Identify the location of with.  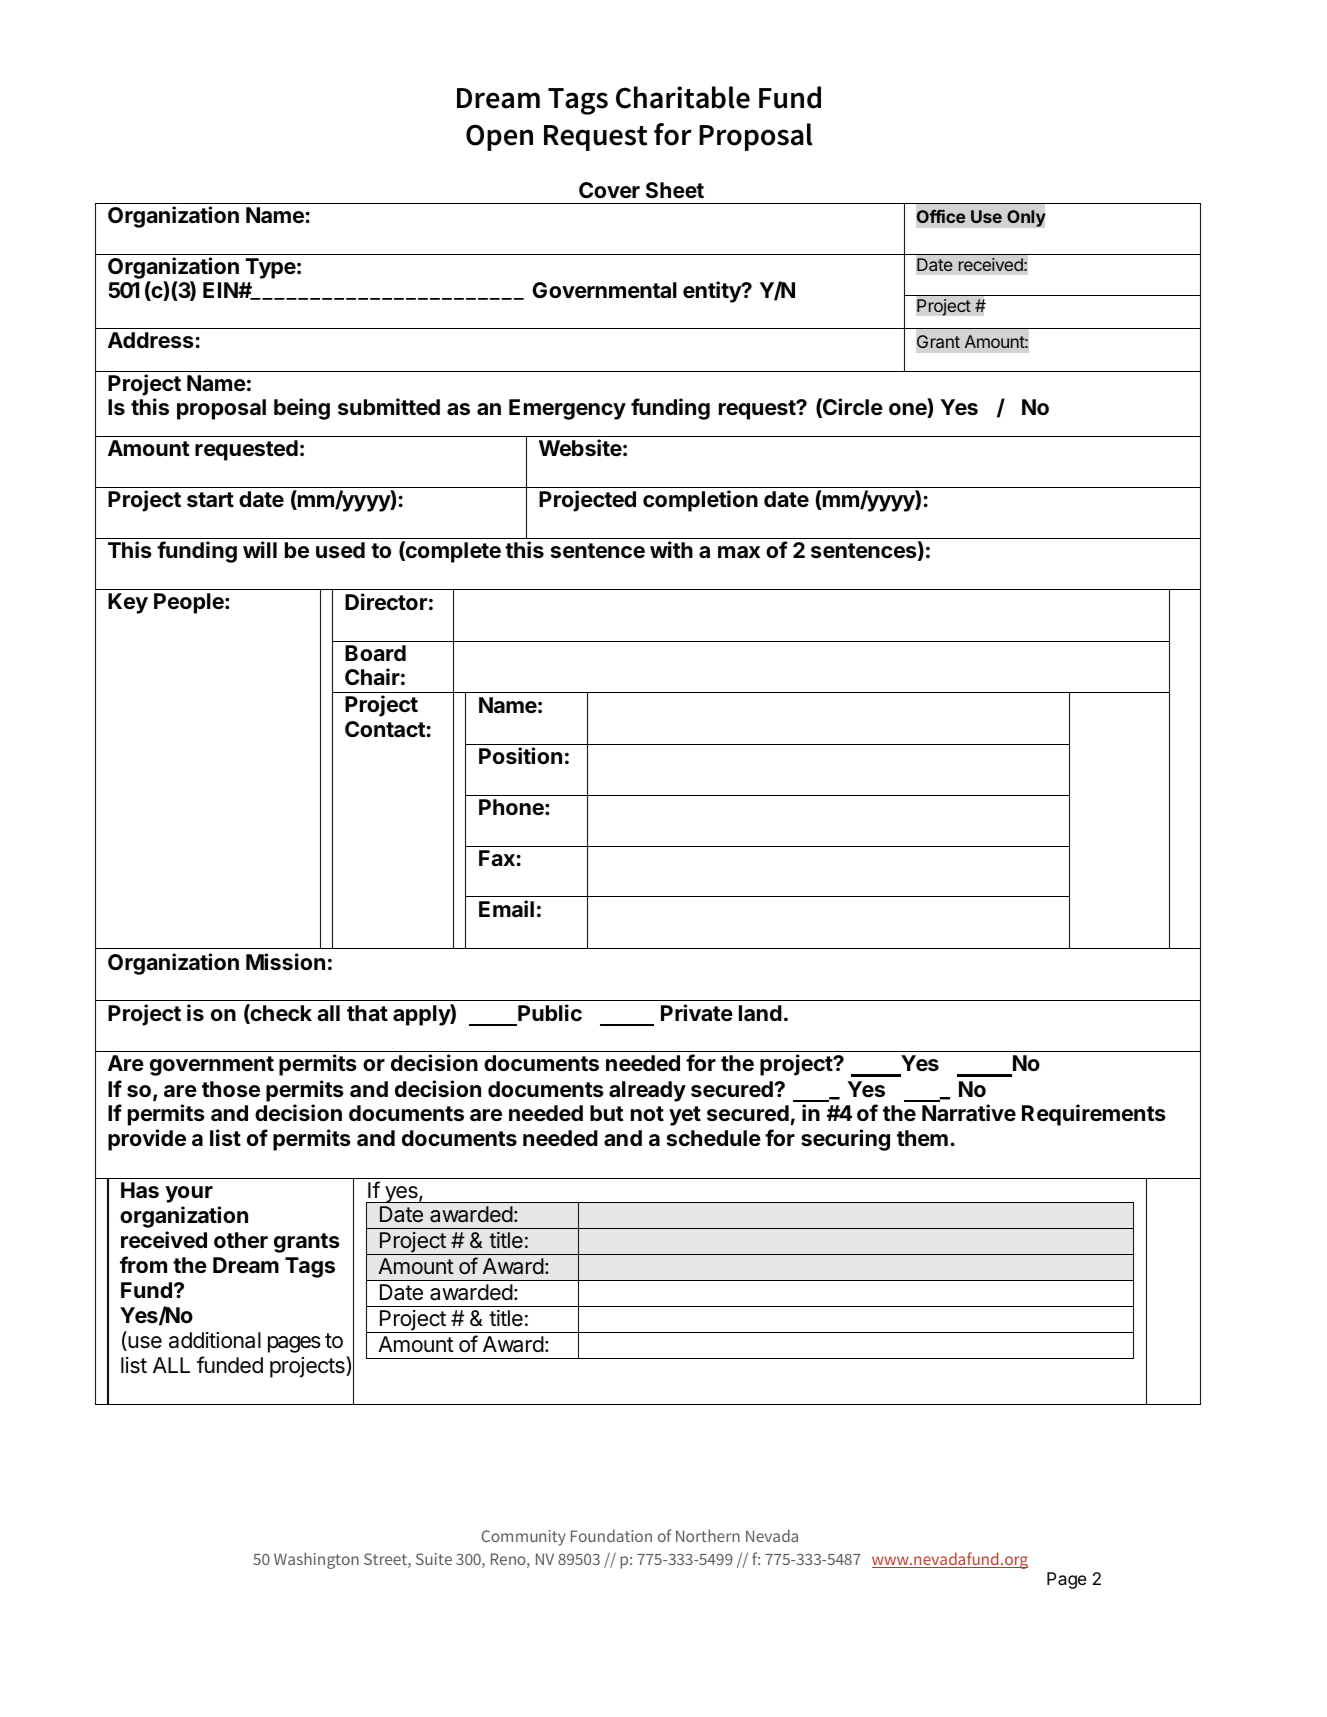
(671, 549).
